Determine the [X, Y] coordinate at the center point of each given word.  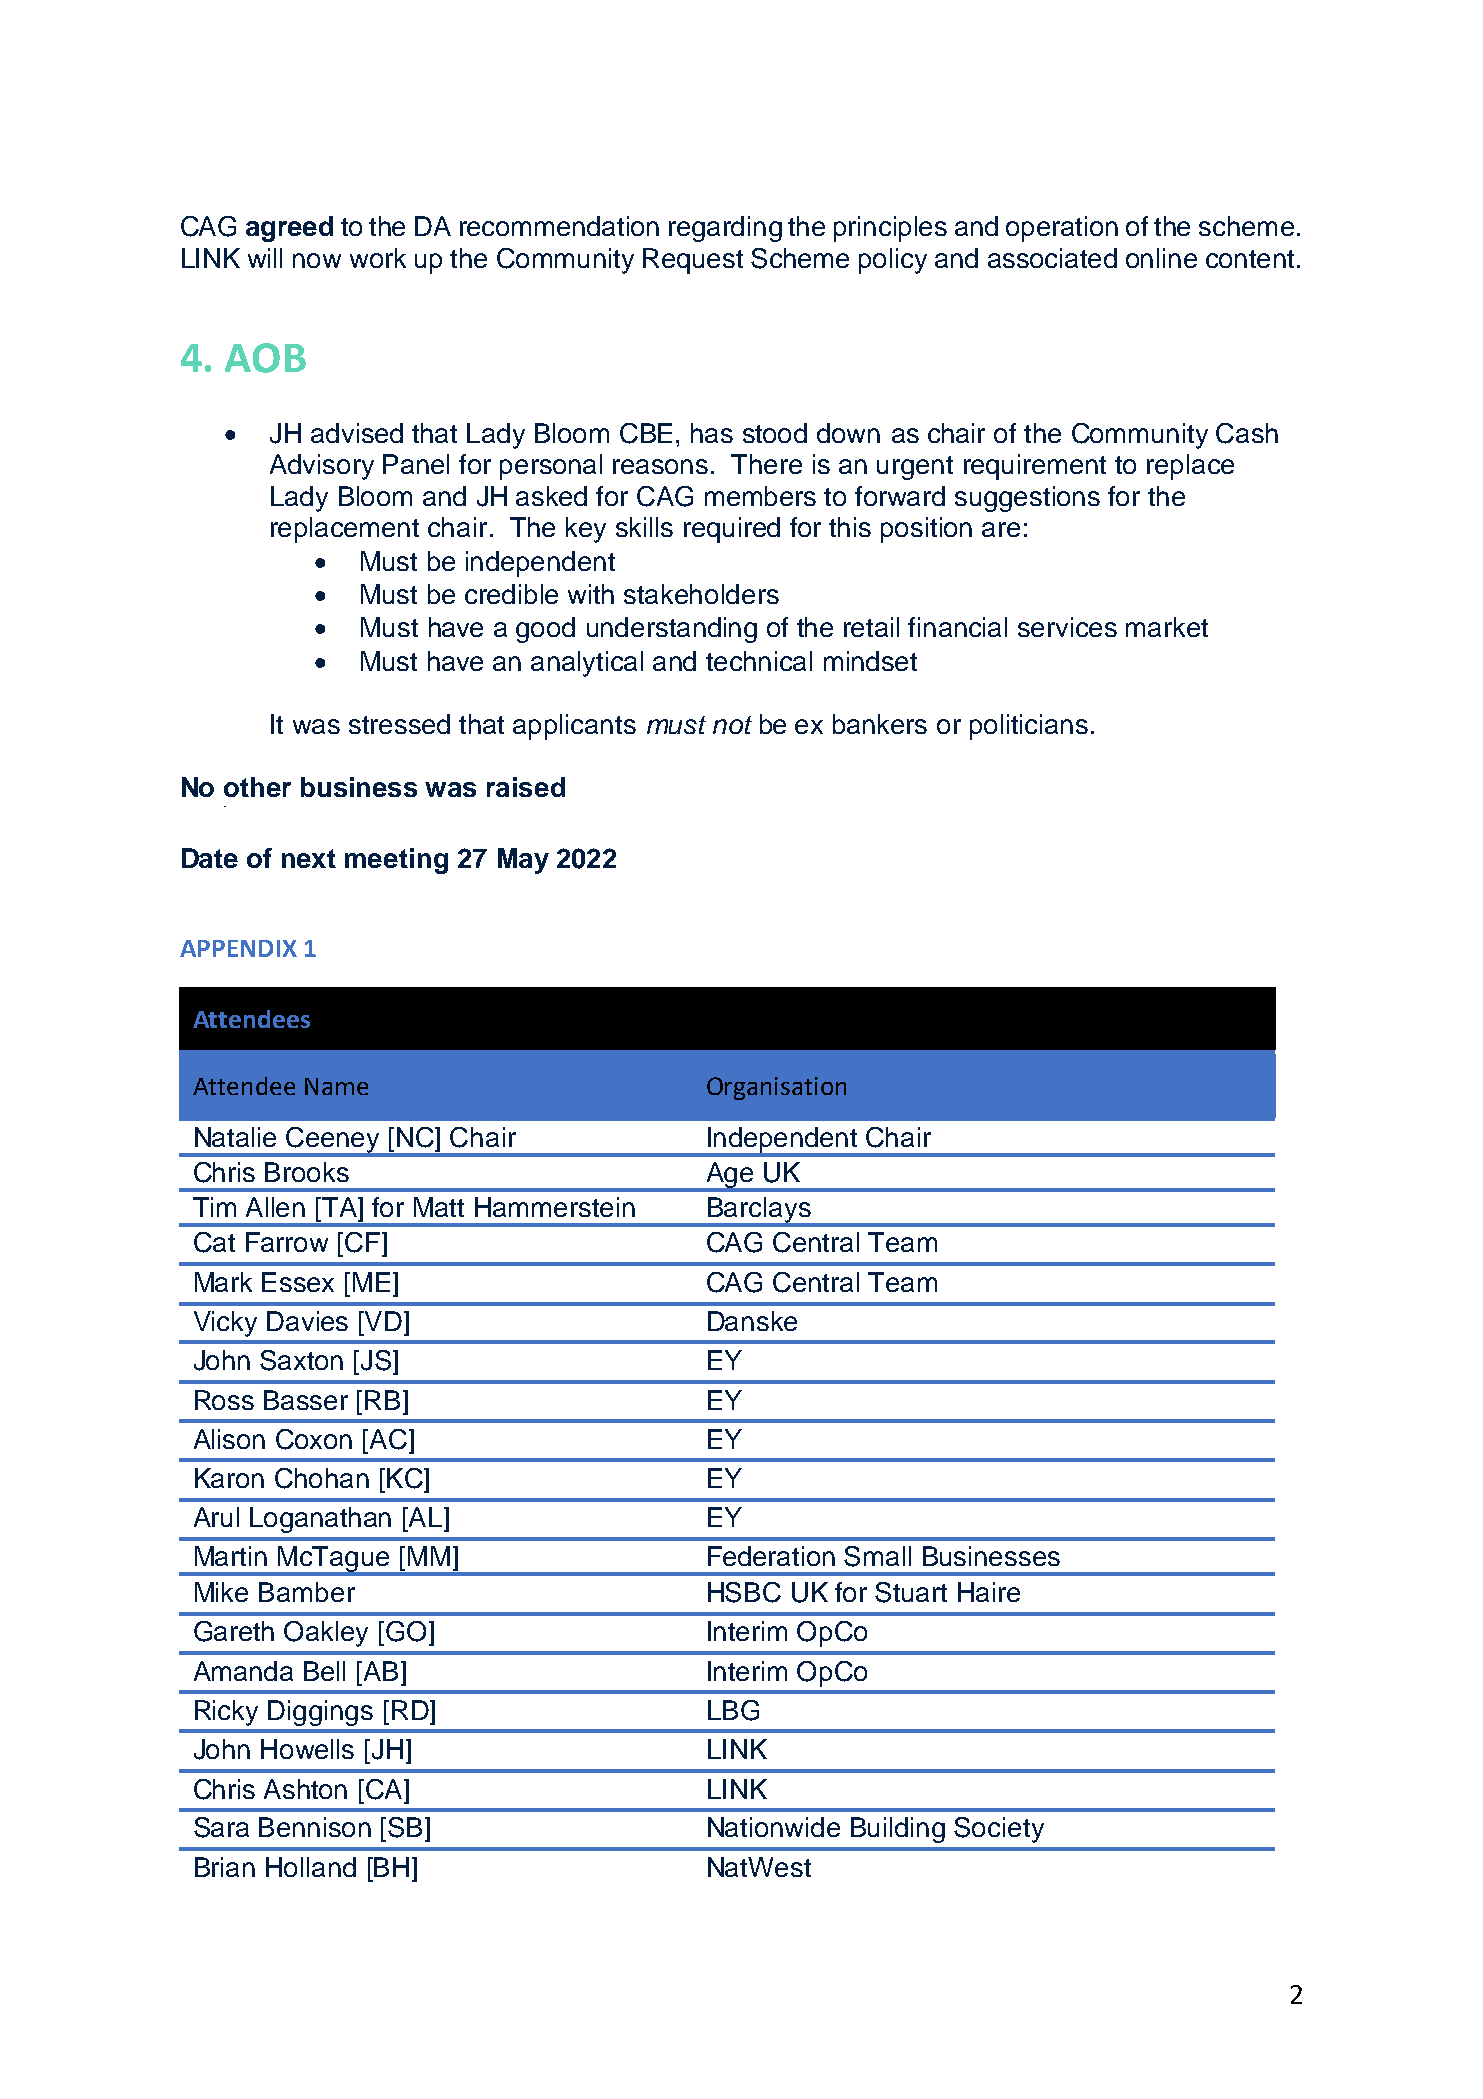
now [317, 260]
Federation [771, 1556]
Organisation [776, 1088]
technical [759, 661]
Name [336, 1086]
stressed [399, 724]
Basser [306, 1400]
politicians [1029, 727]
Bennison [315, 1827]
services [1067, 627]
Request [693, 261]
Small [877, 1556]
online [1161, 258]
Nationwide [774, 1827]
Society [999, 1830]
